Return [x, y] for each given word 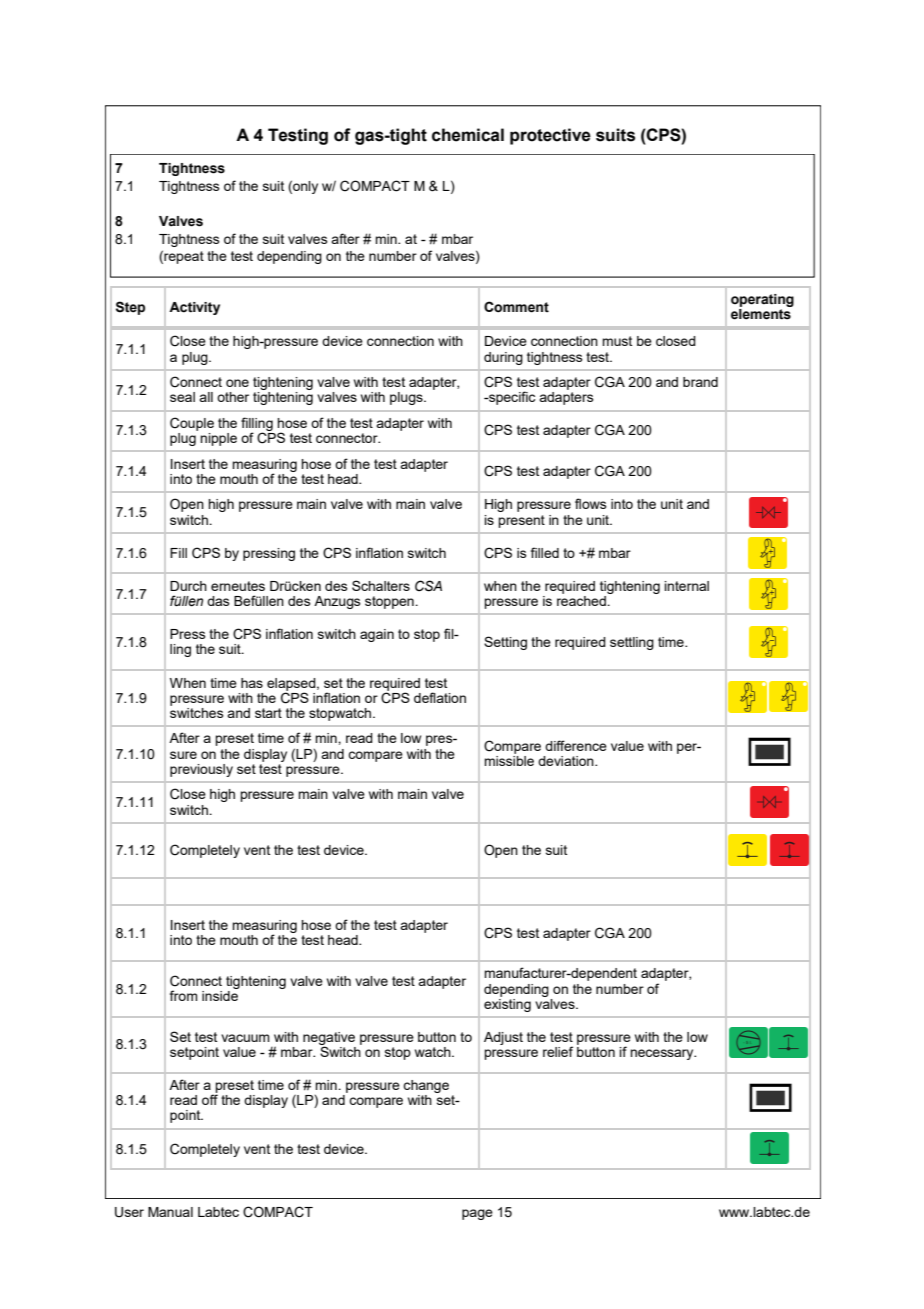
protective [550, 136]
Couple [192, 424]
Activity [194, 308]
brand [700, 382]
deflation [440, 697]
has [252, 683]
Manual [170, 1212]
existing [507, 1004]
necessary [663, 1054]
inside [220, 994]
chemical [468, 135]
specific [511, 398]
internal [686, 586]
